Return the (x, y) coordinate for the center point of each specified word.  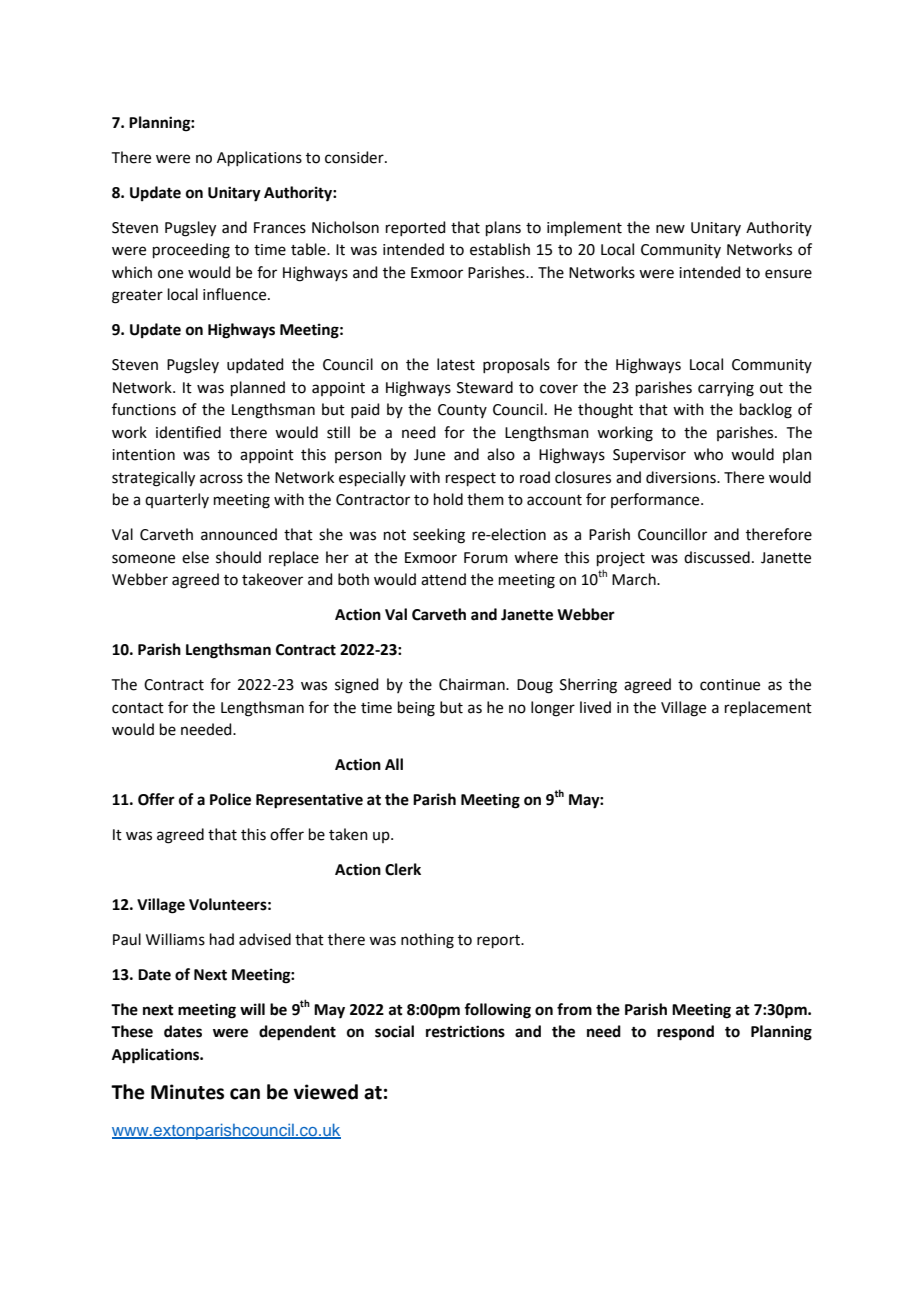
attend (443, 579)
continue (730, 685)
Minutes (187, 1092)
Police (230, 799)
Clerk (403, 869)
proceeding (191, 251)
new (670, 229)
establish (500, 249)
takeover (272, 579)
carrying (726, 389)
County (462, 411)
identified (188, 432)
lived (595, 707)
